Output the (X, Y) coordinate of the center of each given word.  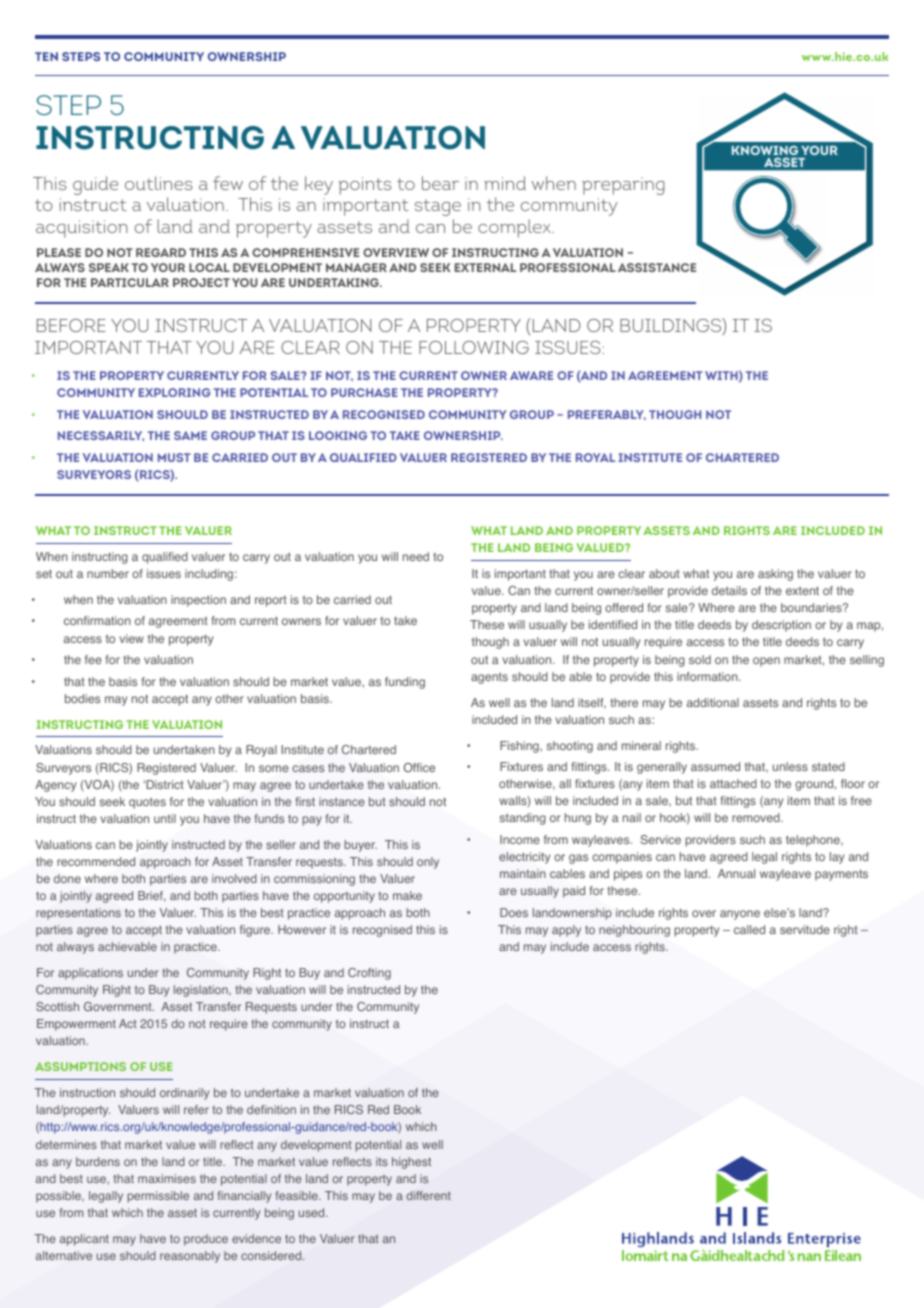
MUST (174, 457)
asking (775, 575)
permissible (158, 1197)
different (428, 1195)
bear (440, 183)
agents (489, 678)
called (749, 929)
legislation (202, 991)
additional (713, 702)
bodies (82, 698)
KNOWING (765, 152)
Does (514, 912)
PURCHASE (364, 392)
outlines (159, 183)
